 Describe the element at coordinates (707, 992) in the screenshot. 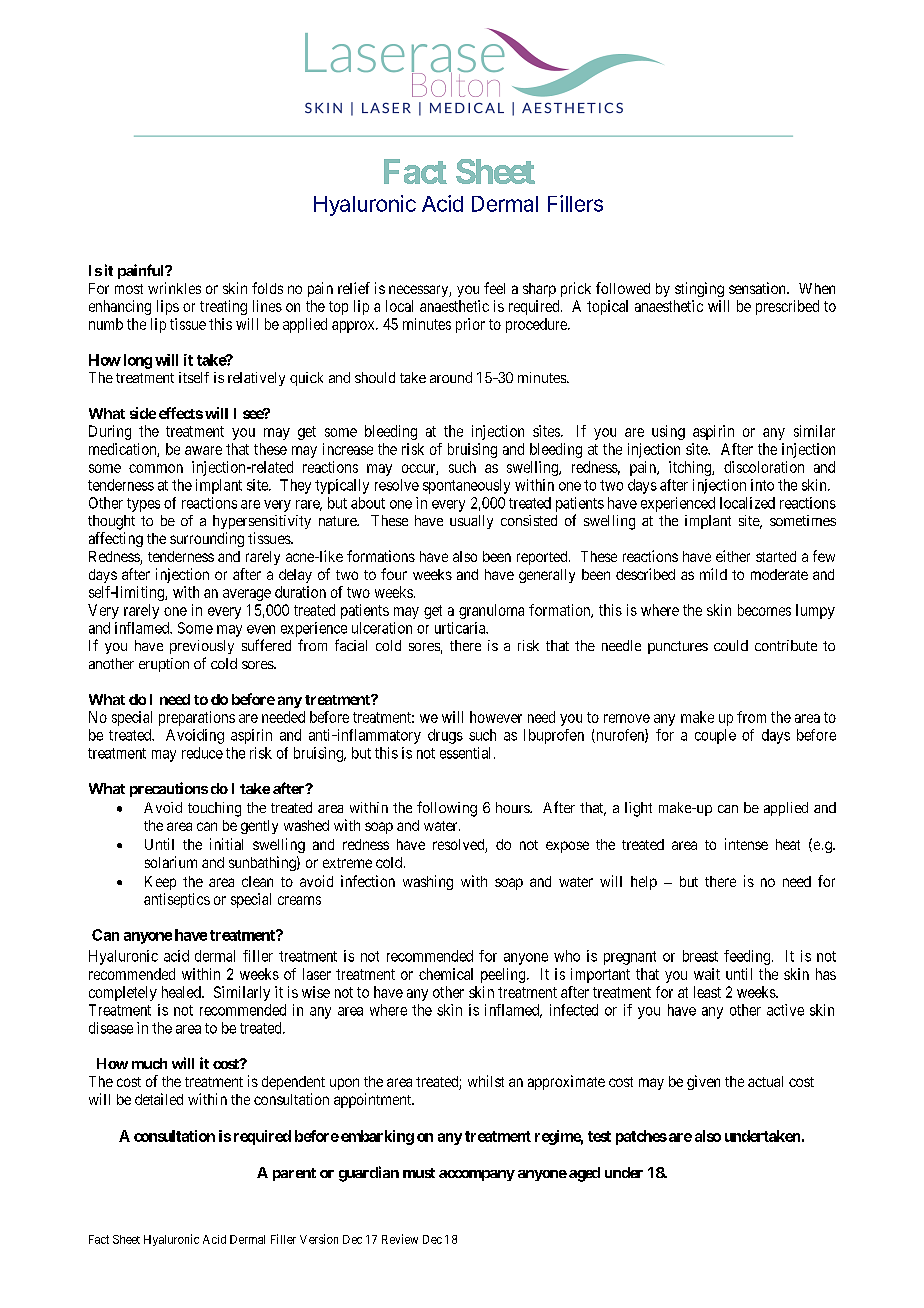

I see `least` at that location.
